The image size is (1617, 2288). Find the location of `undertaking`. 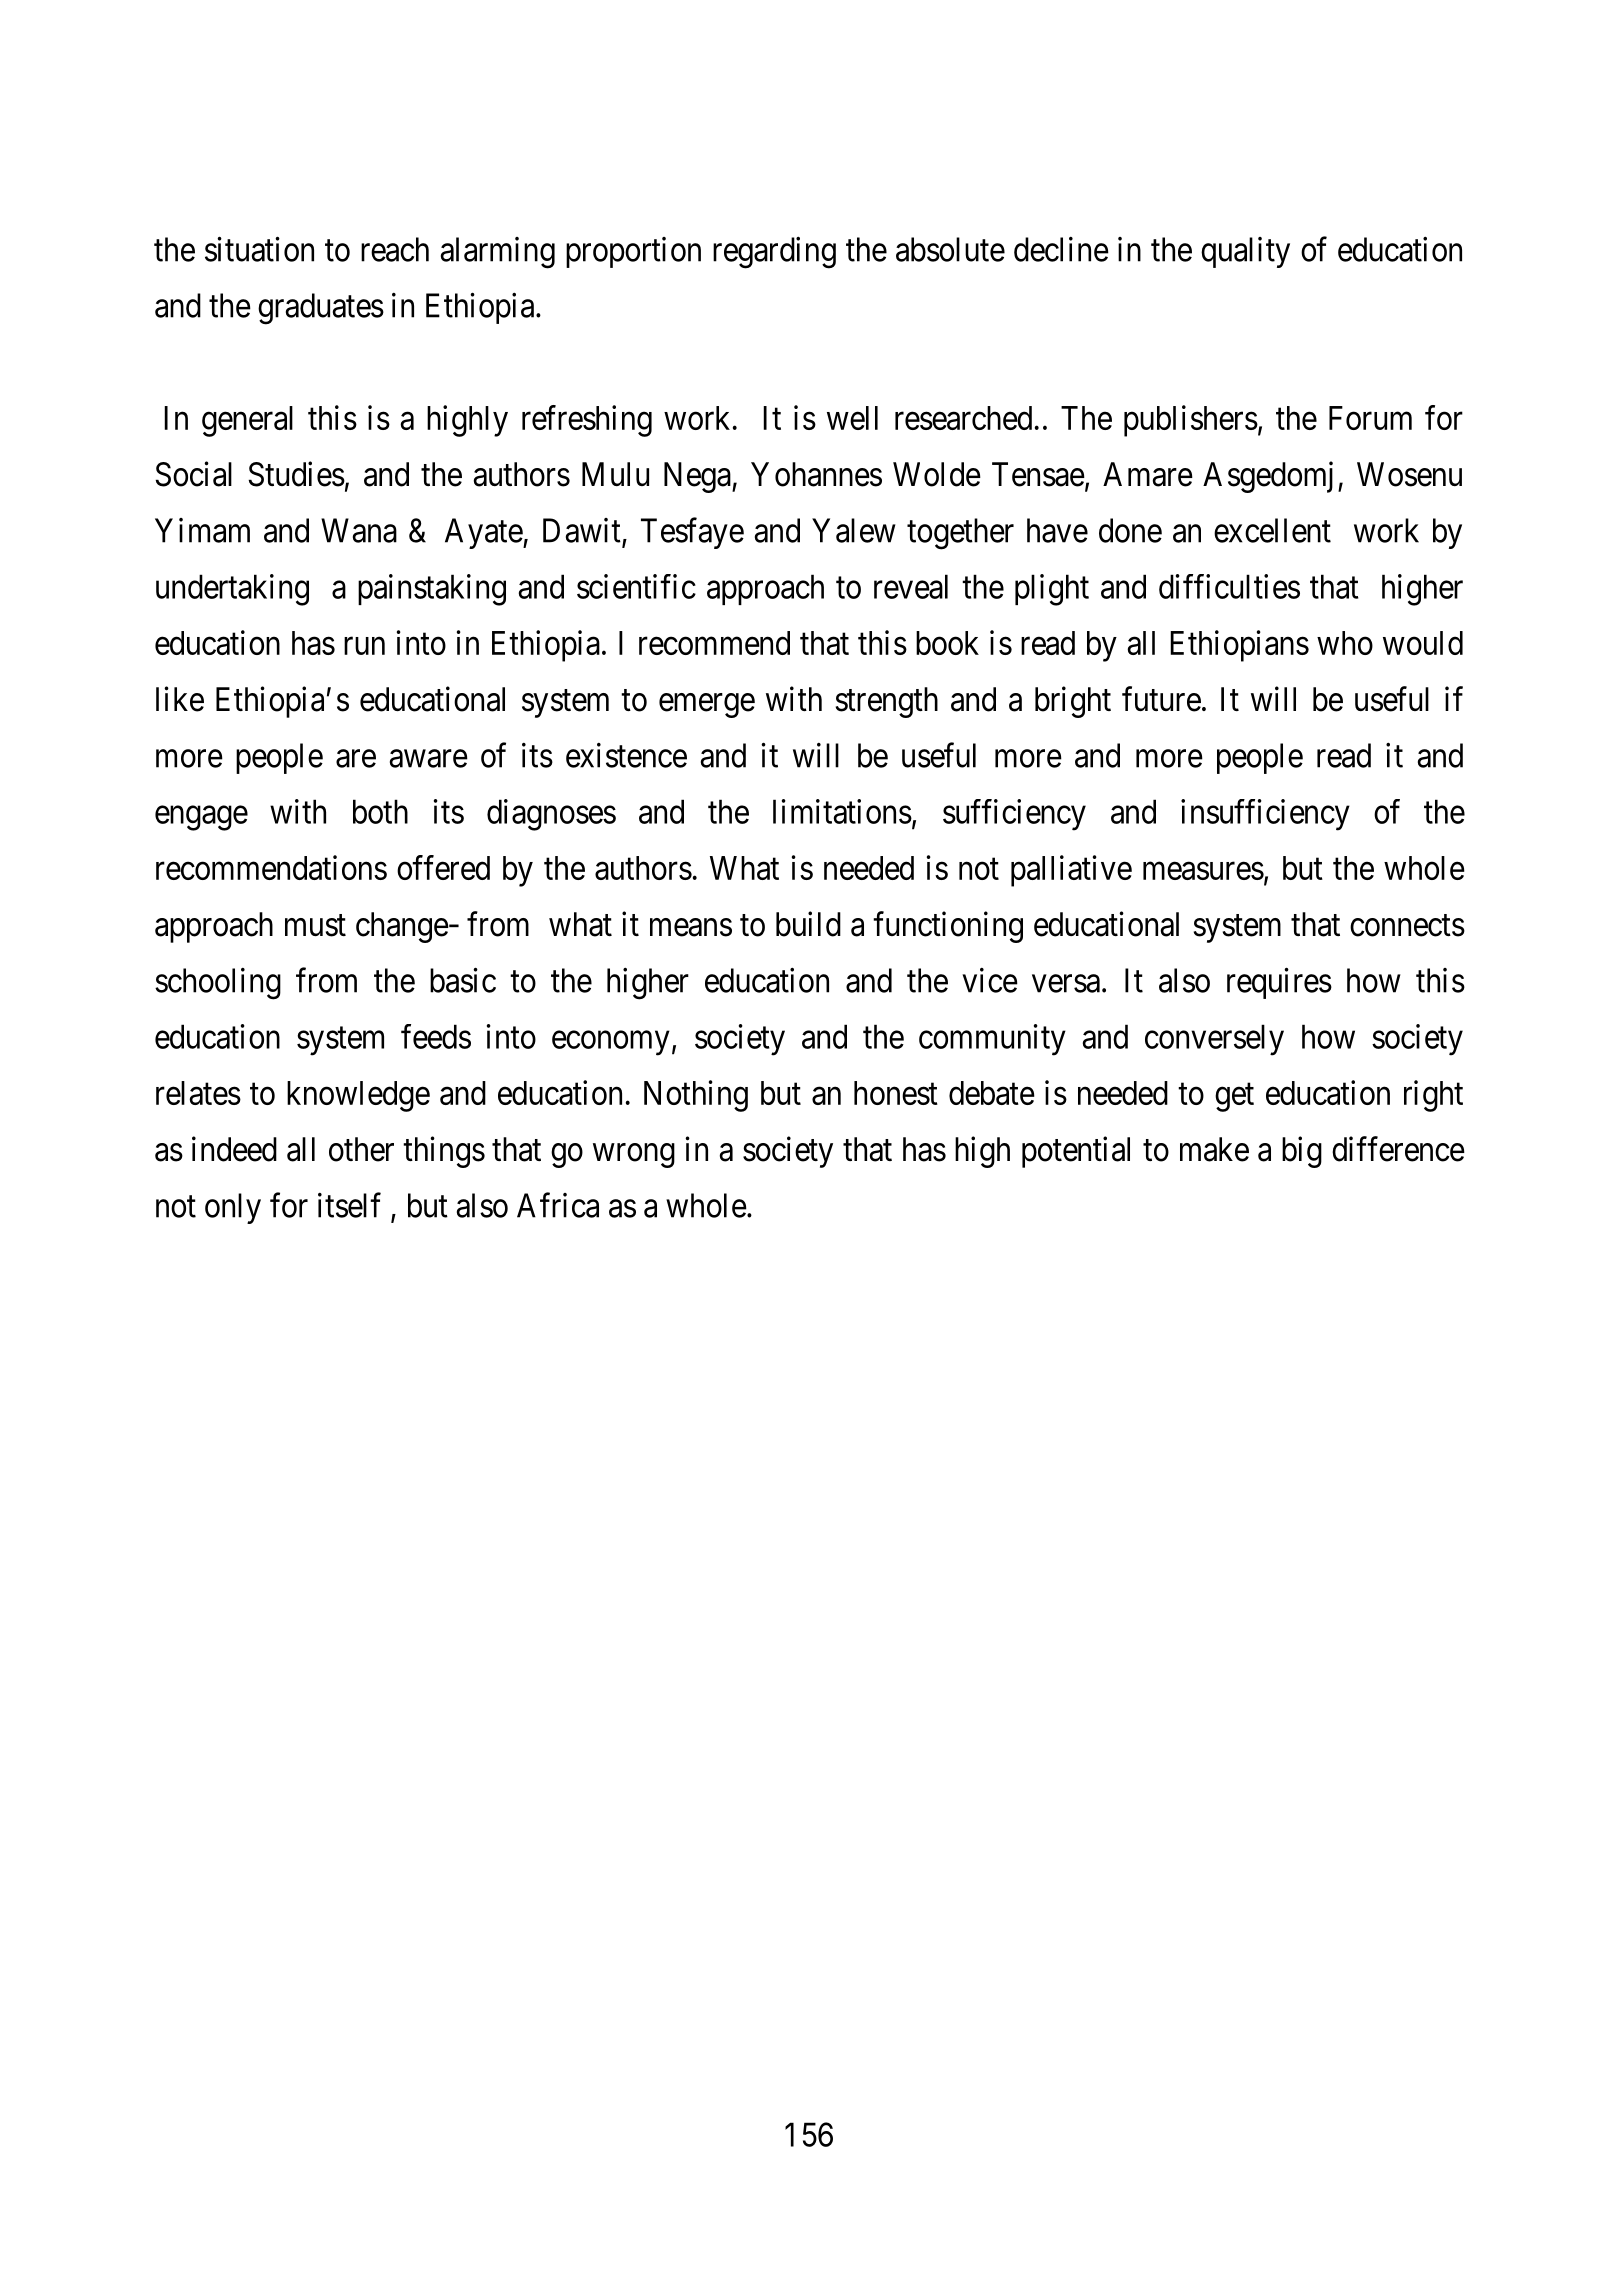

undertaking is located at coordinates (232, 590).
